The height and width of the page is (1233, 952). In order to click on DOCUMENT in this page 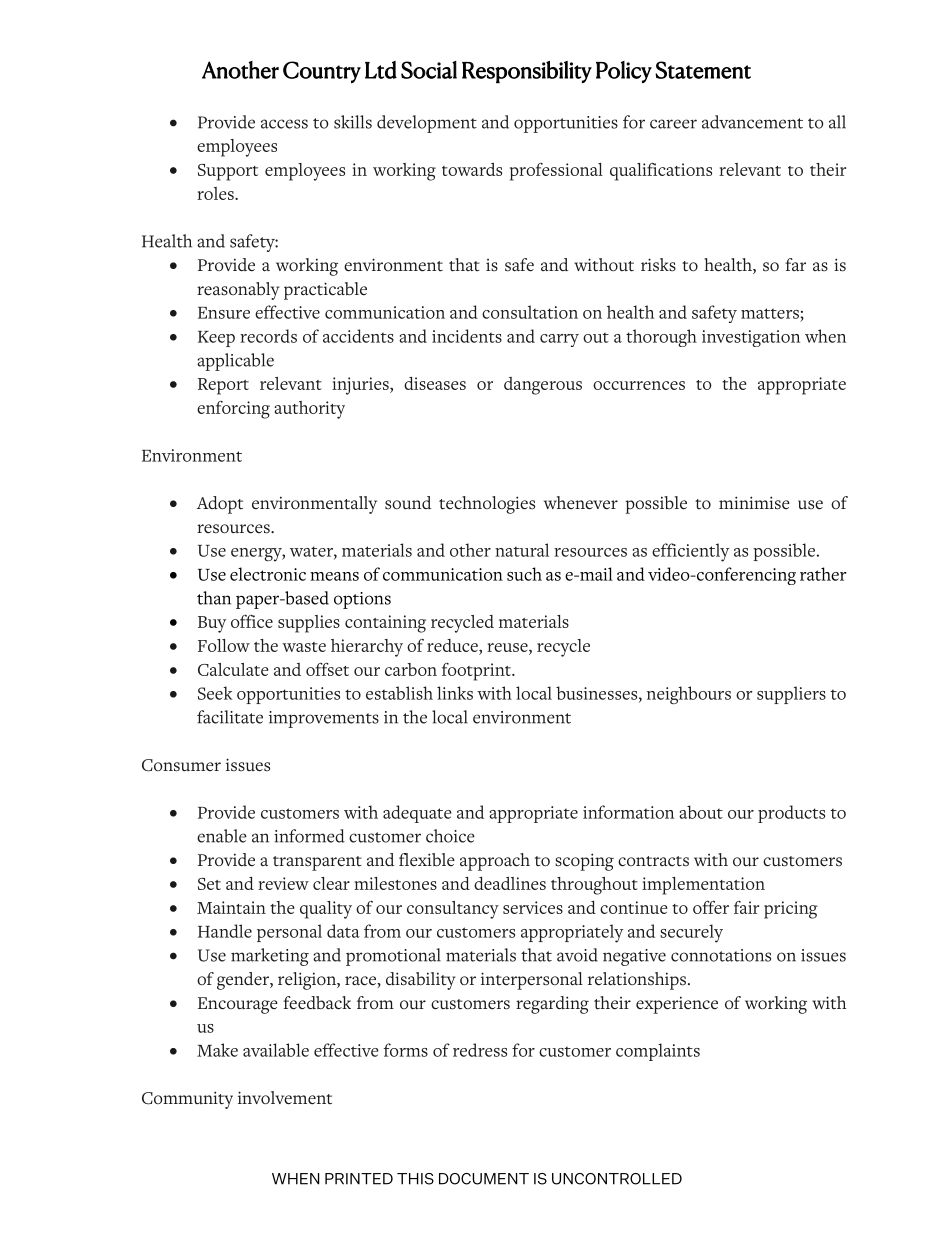, I will do `click(484, 1179)`.
